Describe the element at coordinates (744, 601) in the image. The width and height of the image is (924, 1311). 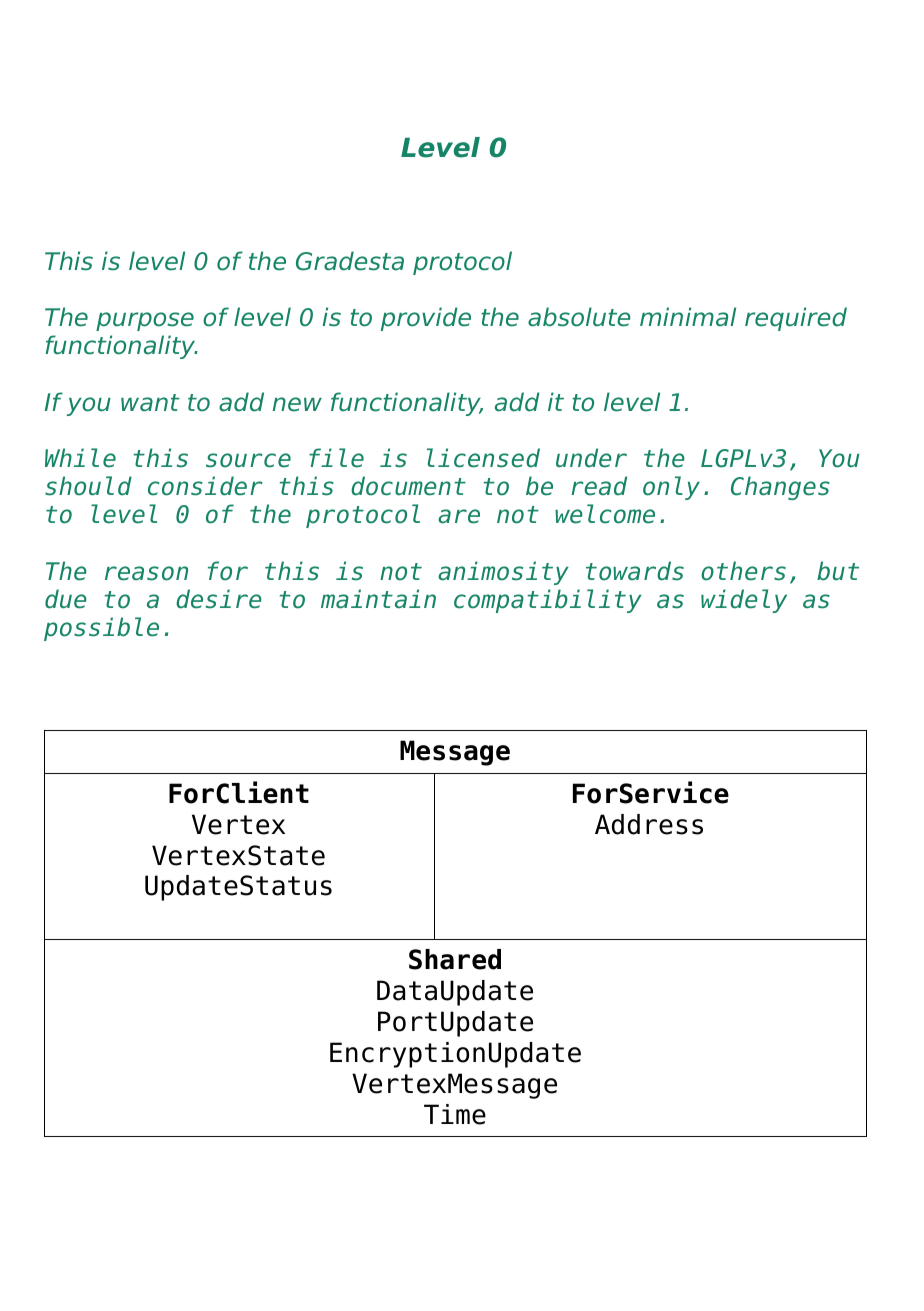
I see `widely` at that location.
